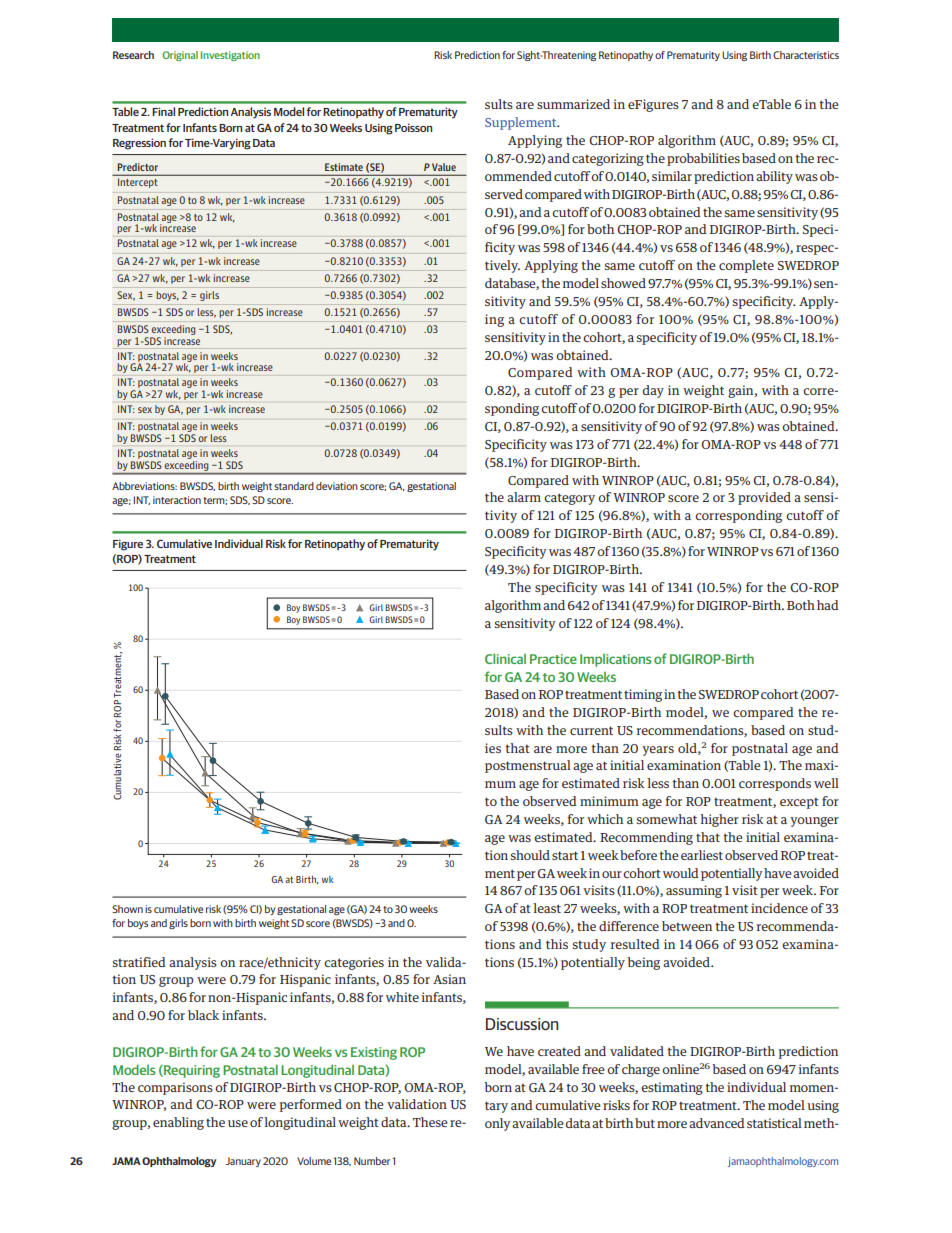 Image resolution: width=952 pixels, height=1233 pixels. I want to click on only, so click(498, 1124).
